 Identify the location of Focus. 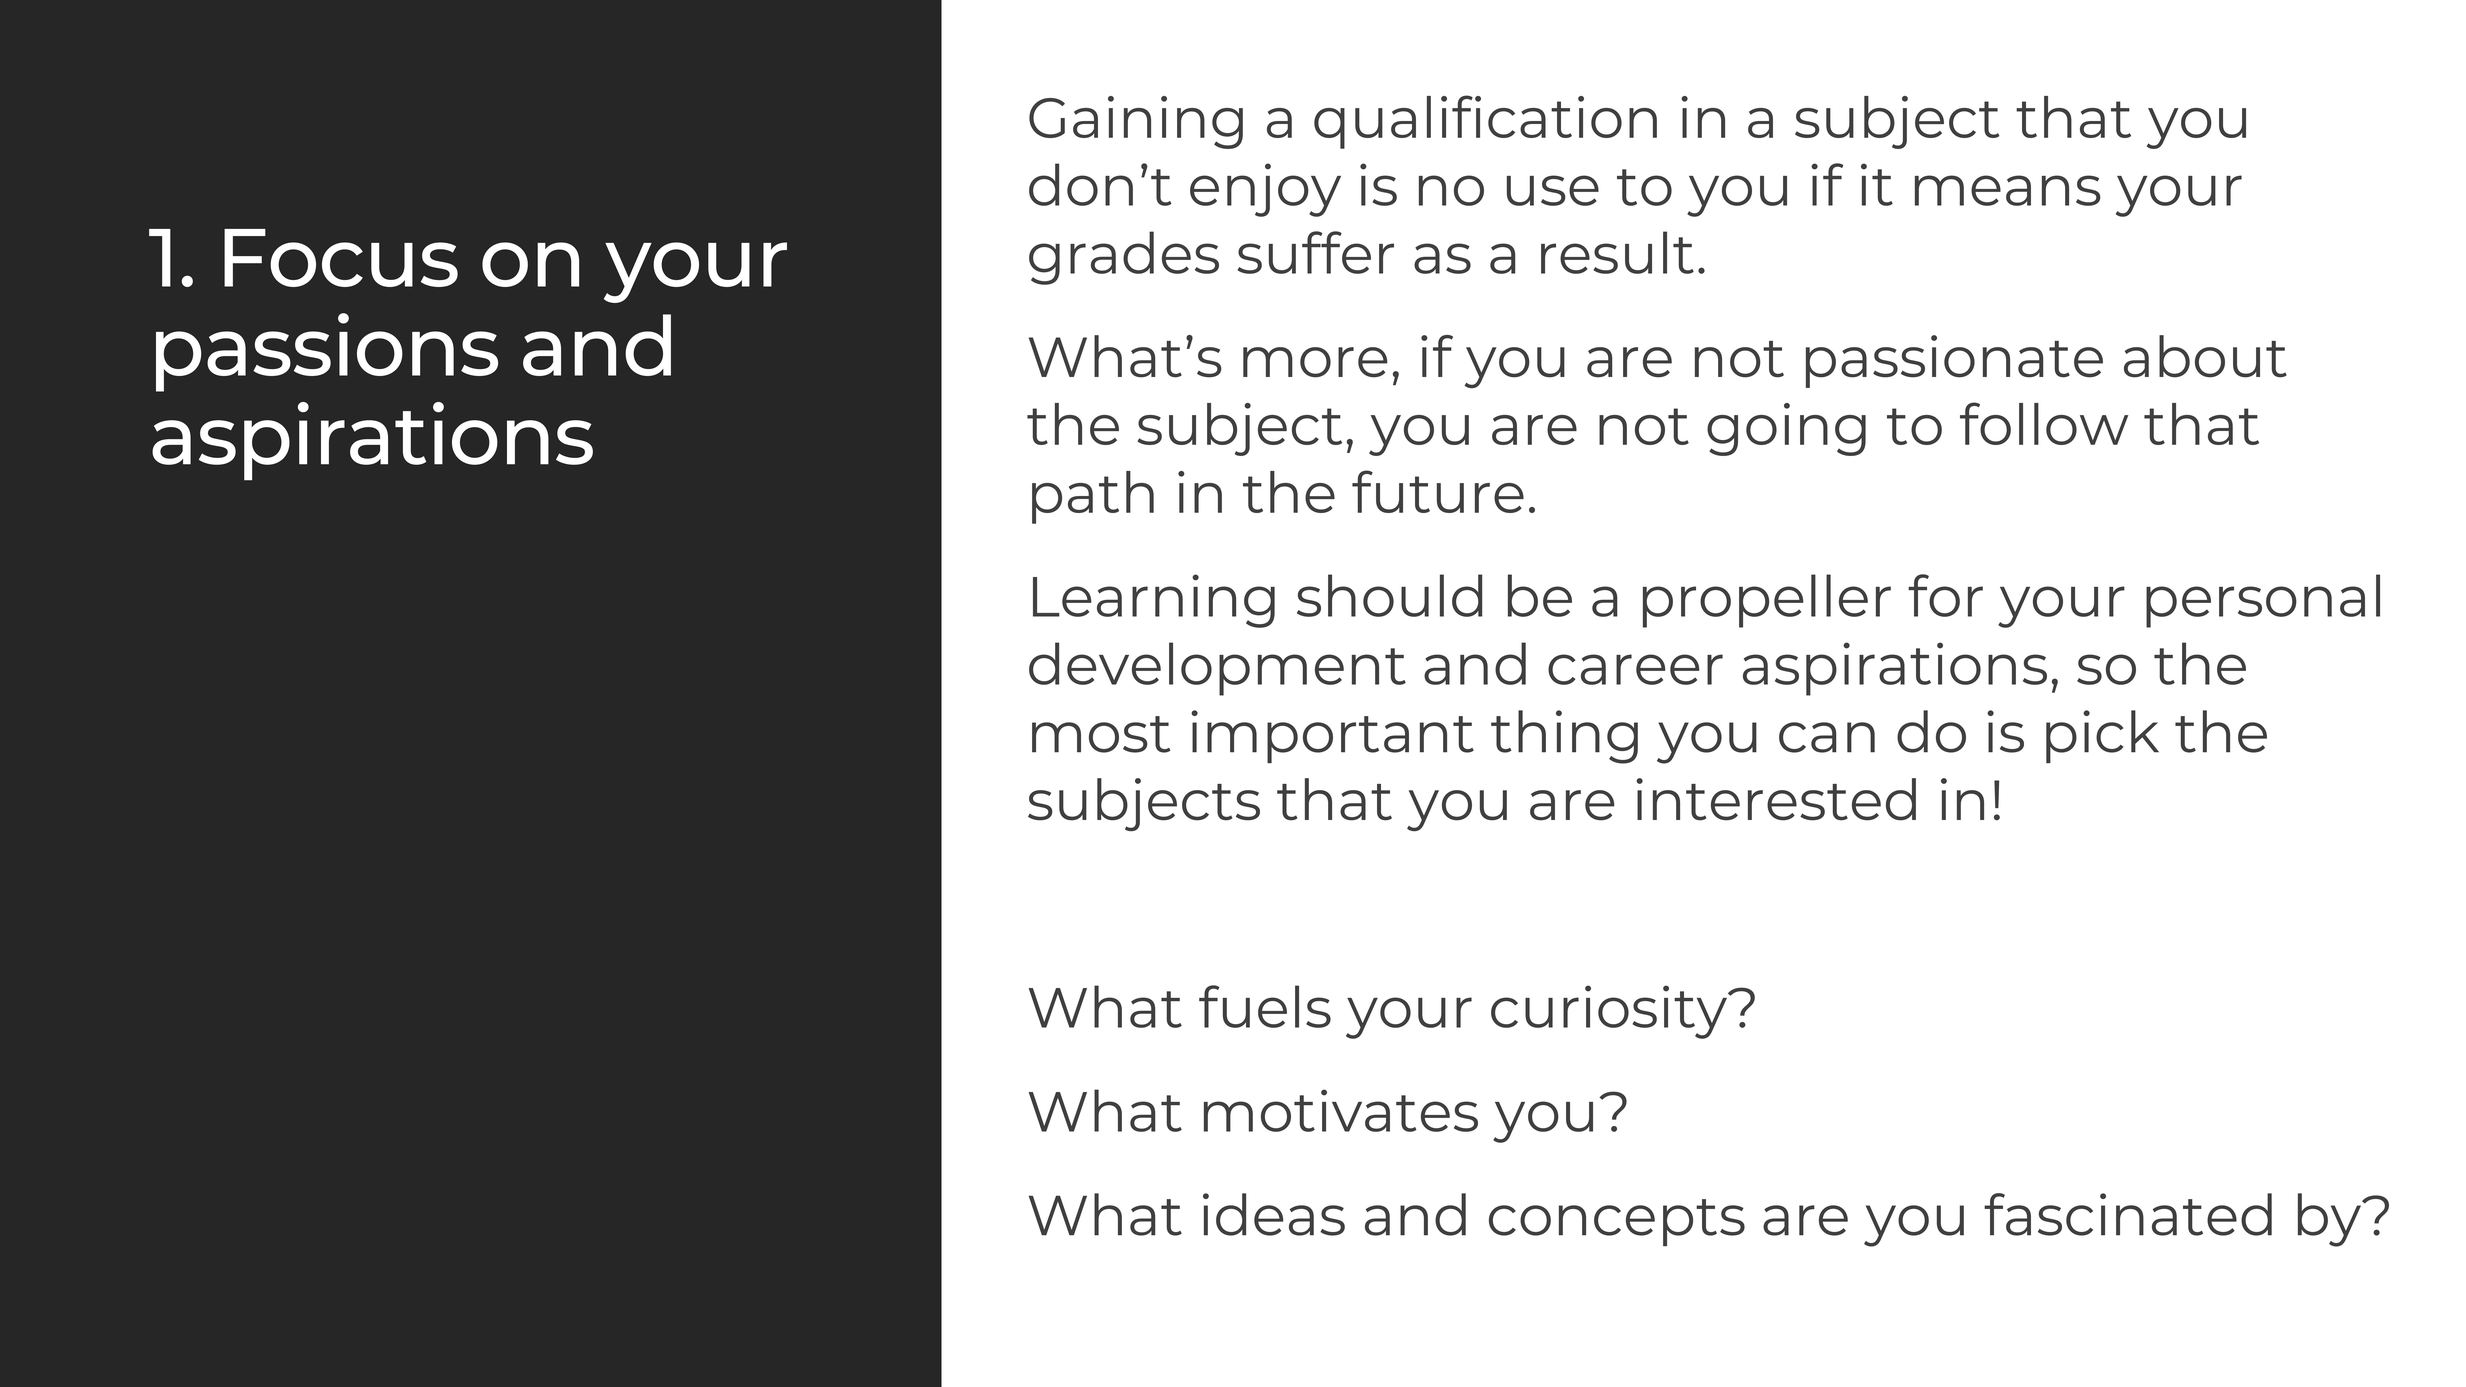
(341, 258).
